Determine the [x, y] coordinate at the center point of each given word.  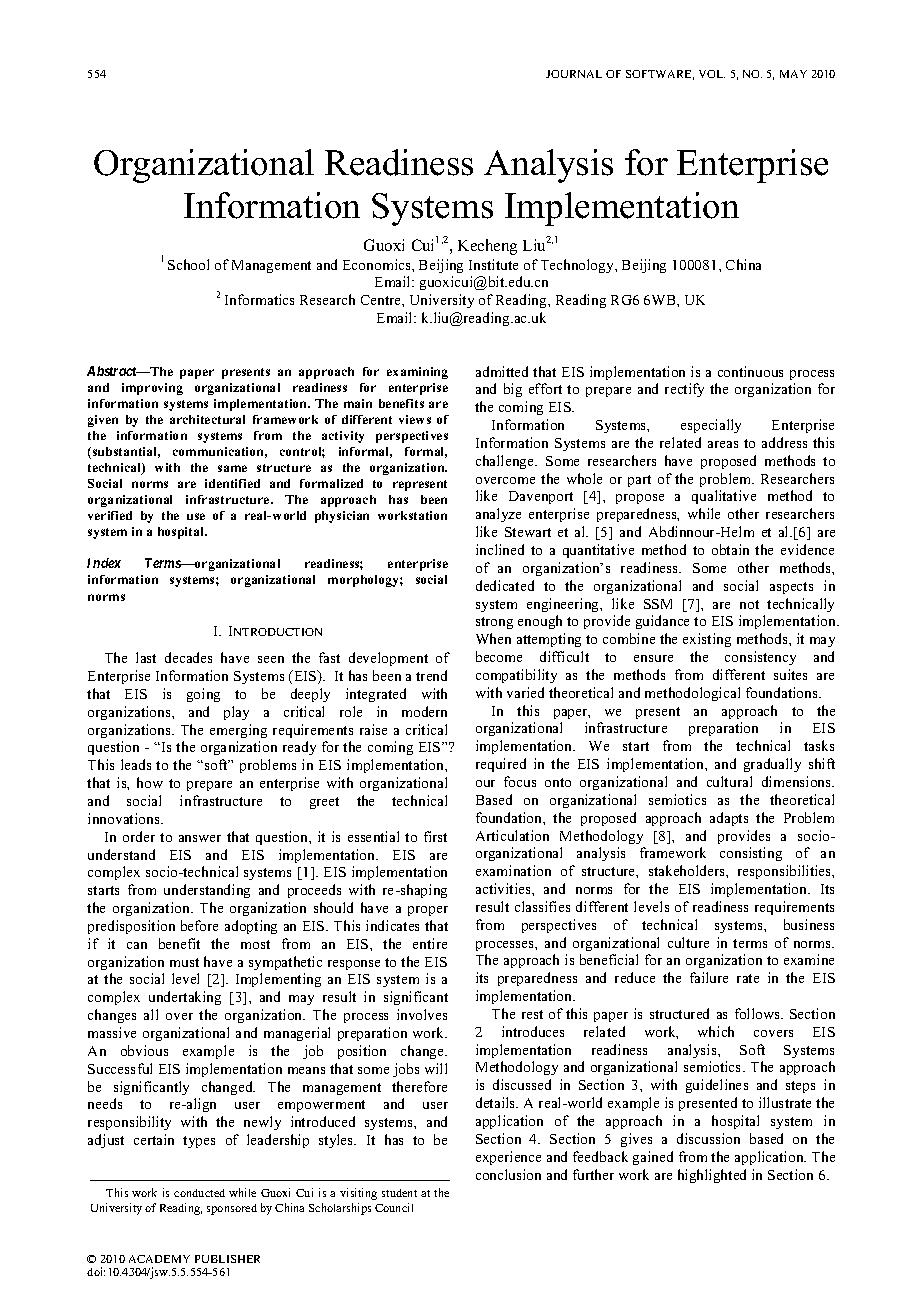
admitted [502, 371]
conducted [199, 1193]
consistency [760, 658]
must [184, 962]
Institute [493, 264]
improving [152, 389]
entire [430, 943]
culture [688, 942]
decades [188, 657]
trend [431, 675]
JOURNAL [574, 74]
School [188, 264]
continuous [750, 371]
